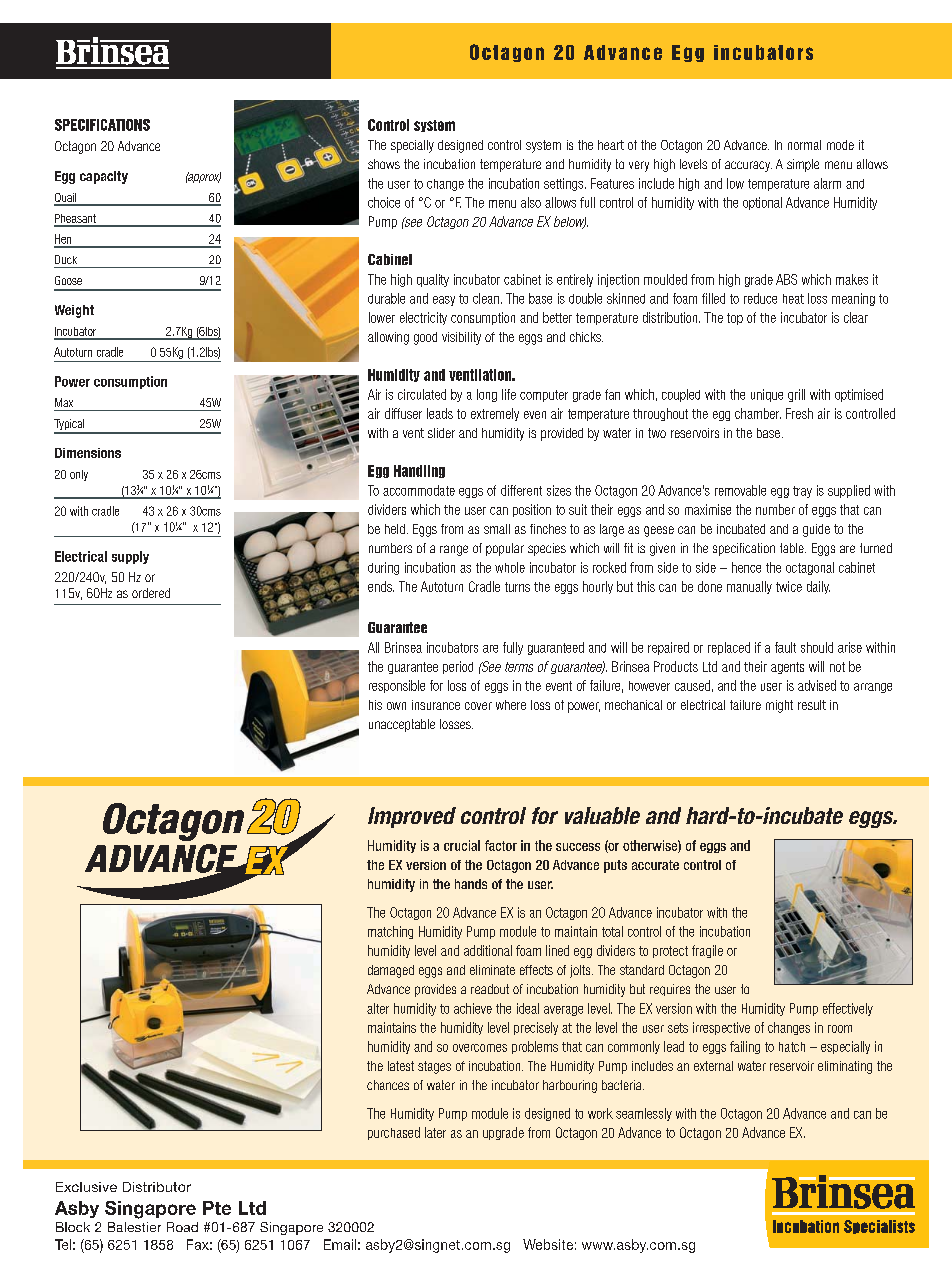  What do you see at coordinates (803, 165) in the page?
I see `simple` at bounding box center [803, 165].
